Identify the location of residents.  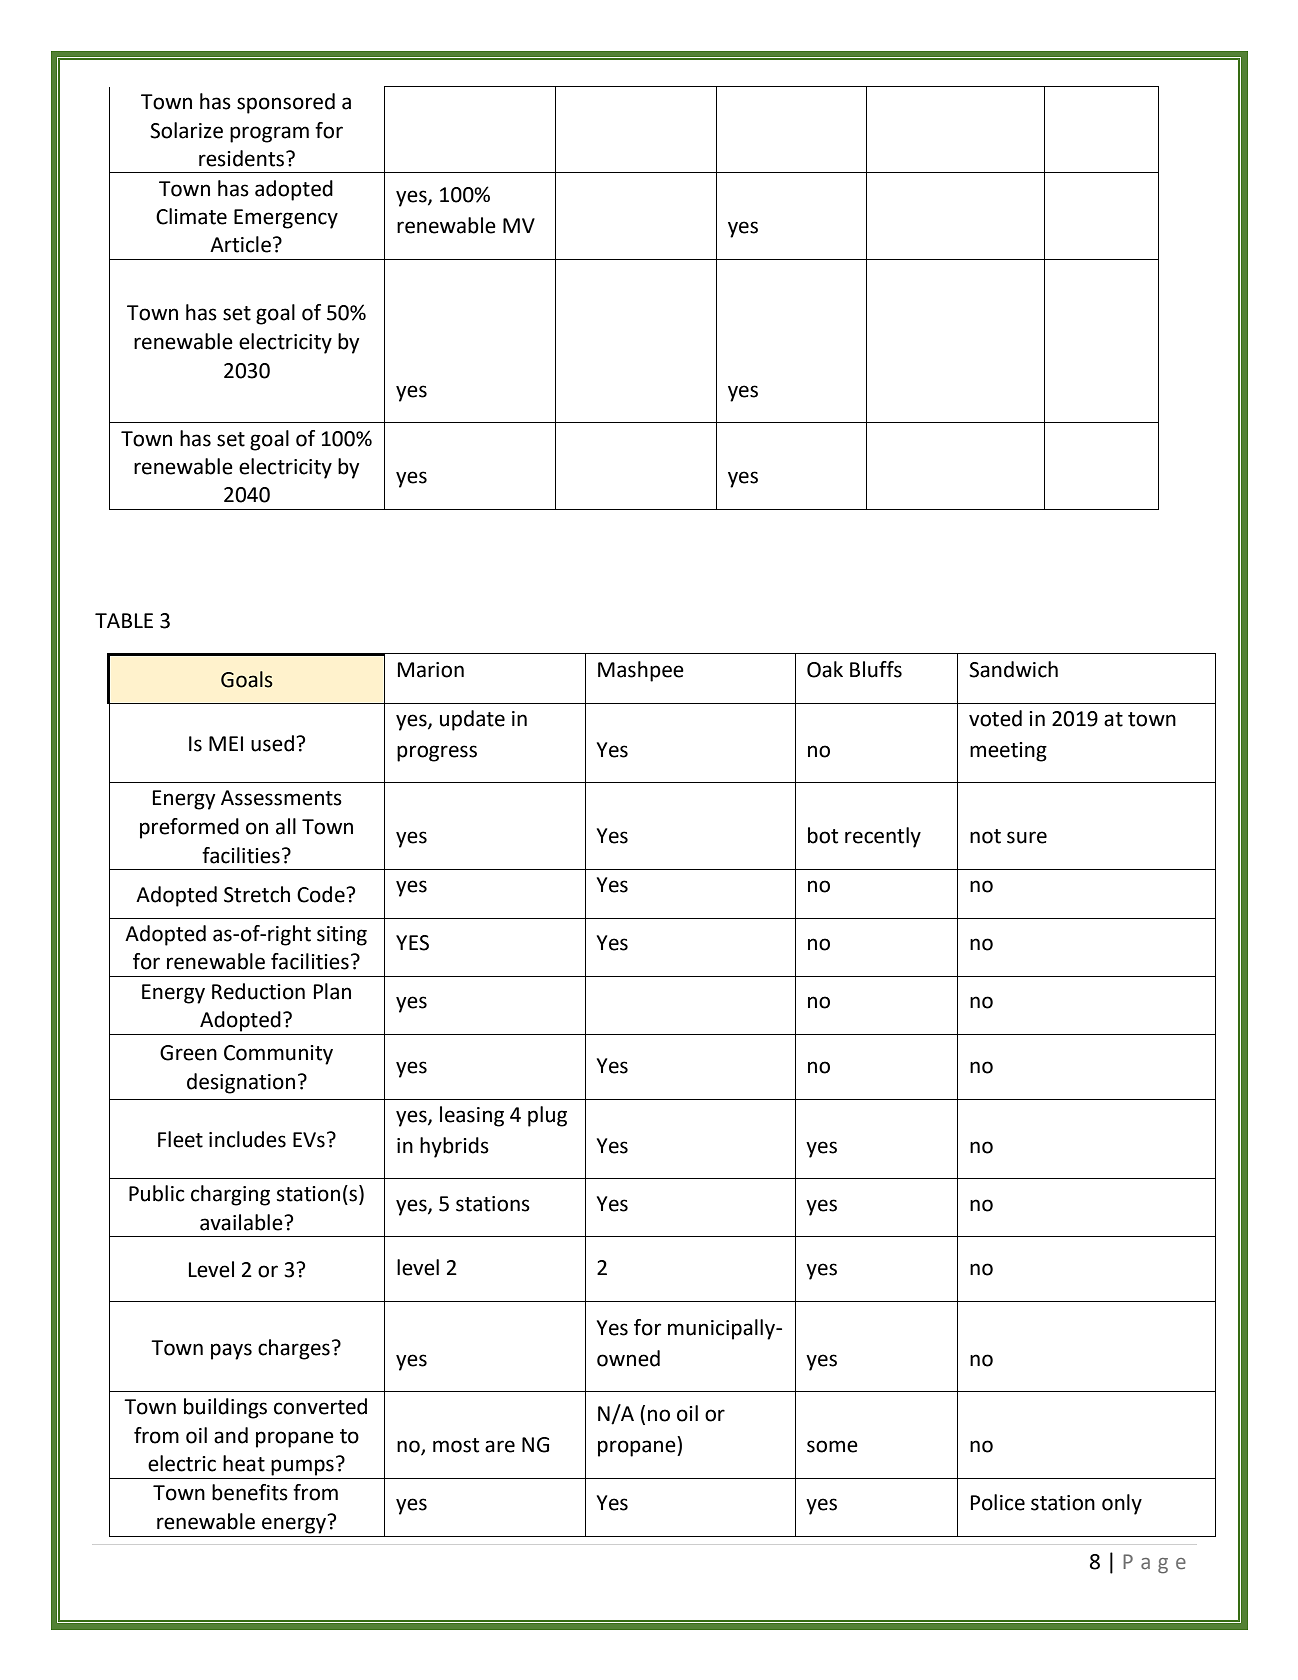
(241, 158).
